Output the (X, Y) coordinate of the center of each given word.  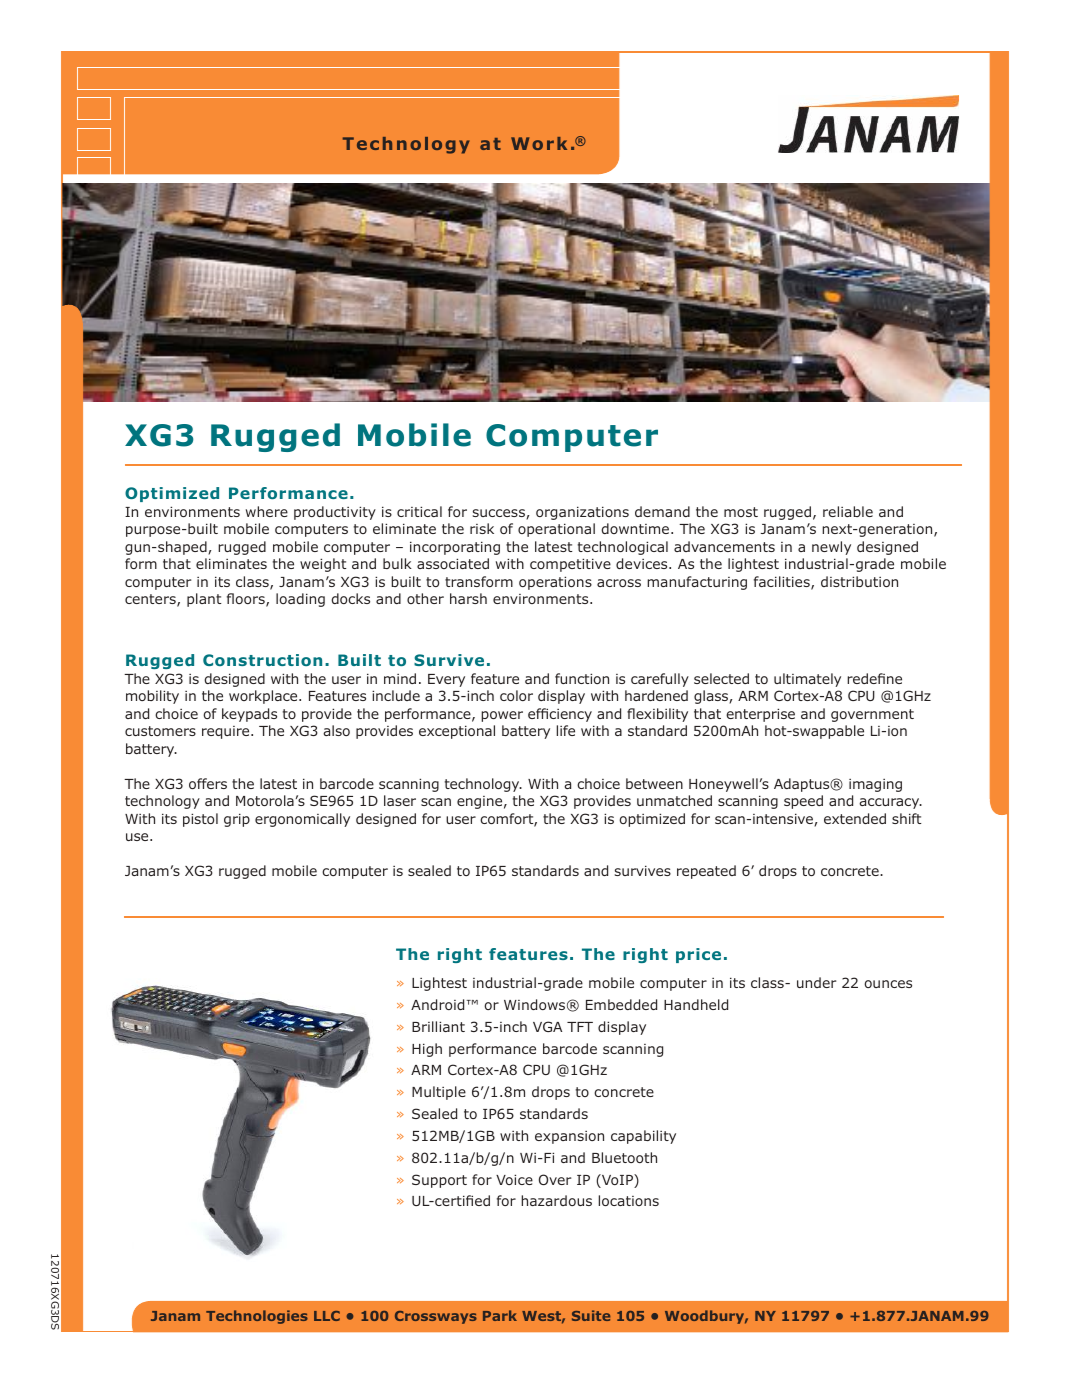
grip (237, 820)
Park (500, 1315)
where (267, 511)
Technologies (257, 1317)
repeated (706, 872)
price (698, 955)
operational (556, 530)
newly (831, 548)
